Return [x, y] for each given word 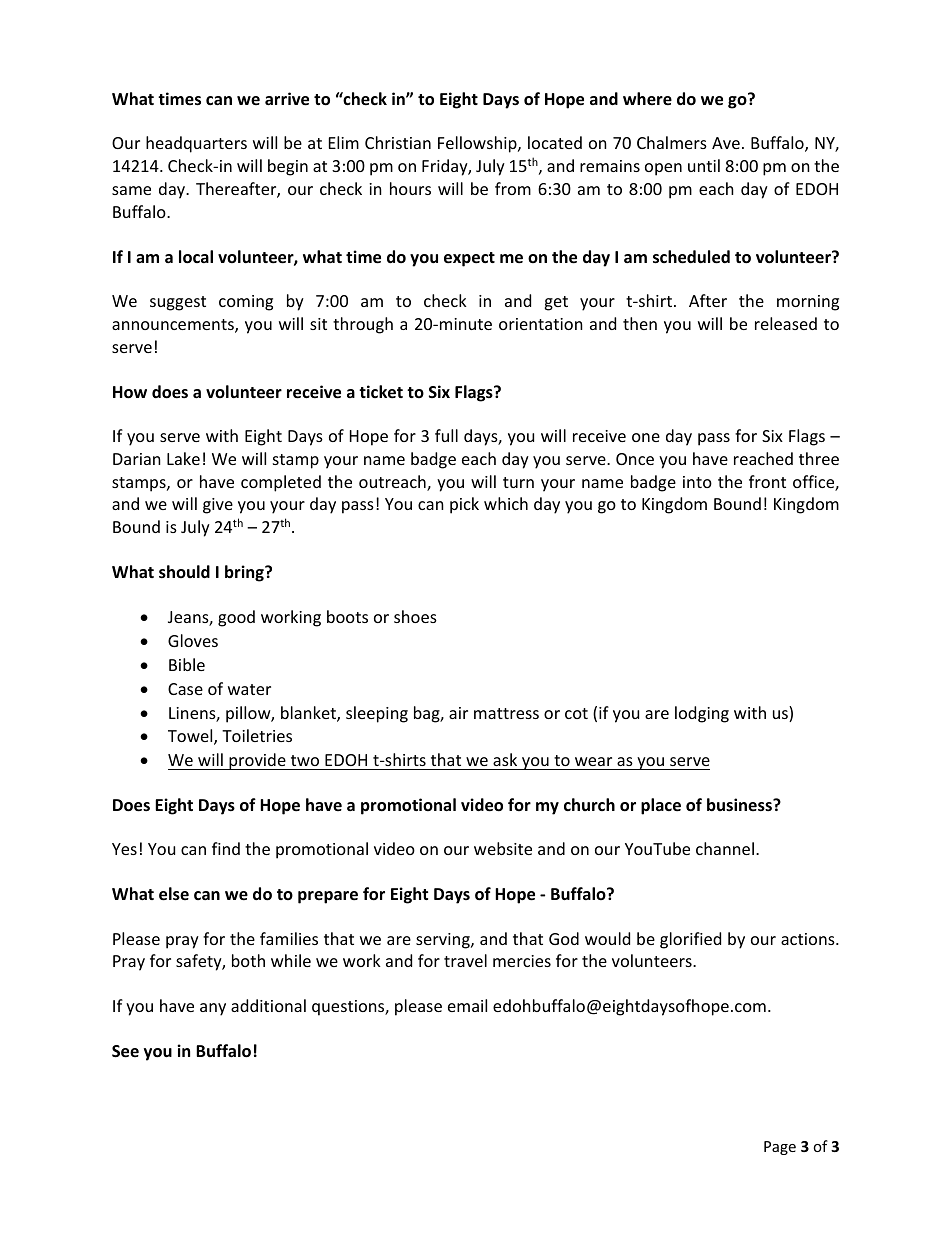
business [740, 805]
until [704, 165]
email [467, 1005]
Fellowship [478, 144]
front [767, 481]
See [125, 1051]
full [446, 435]
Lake [183, 458]
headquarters [196, 144]
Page [780, 1148]
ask [505, 759]
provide [257, 761]
